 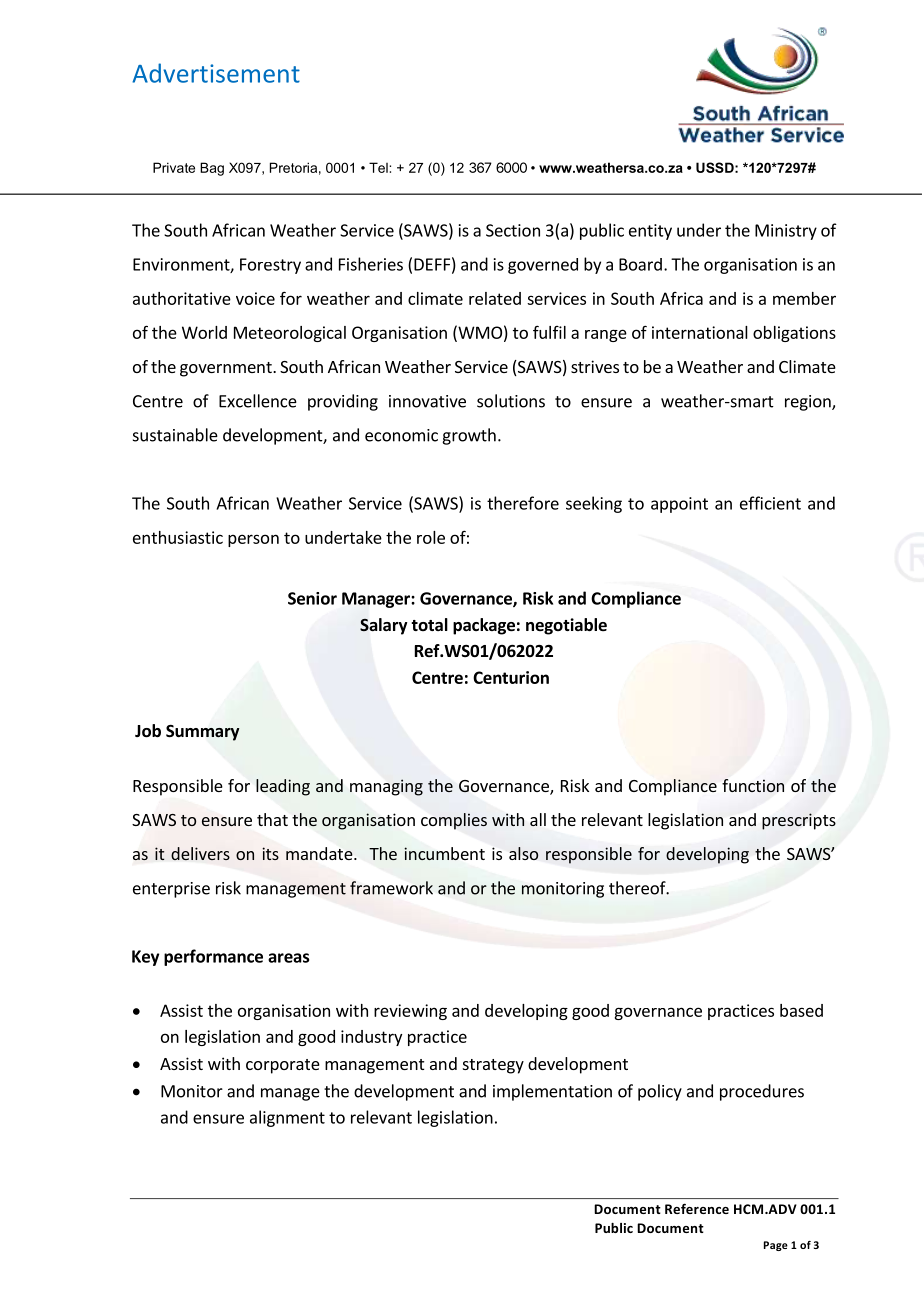 What do you see at coordinates (410, 1012) in the document?
I see `reviewing` at bounding box center [410, 1012].
